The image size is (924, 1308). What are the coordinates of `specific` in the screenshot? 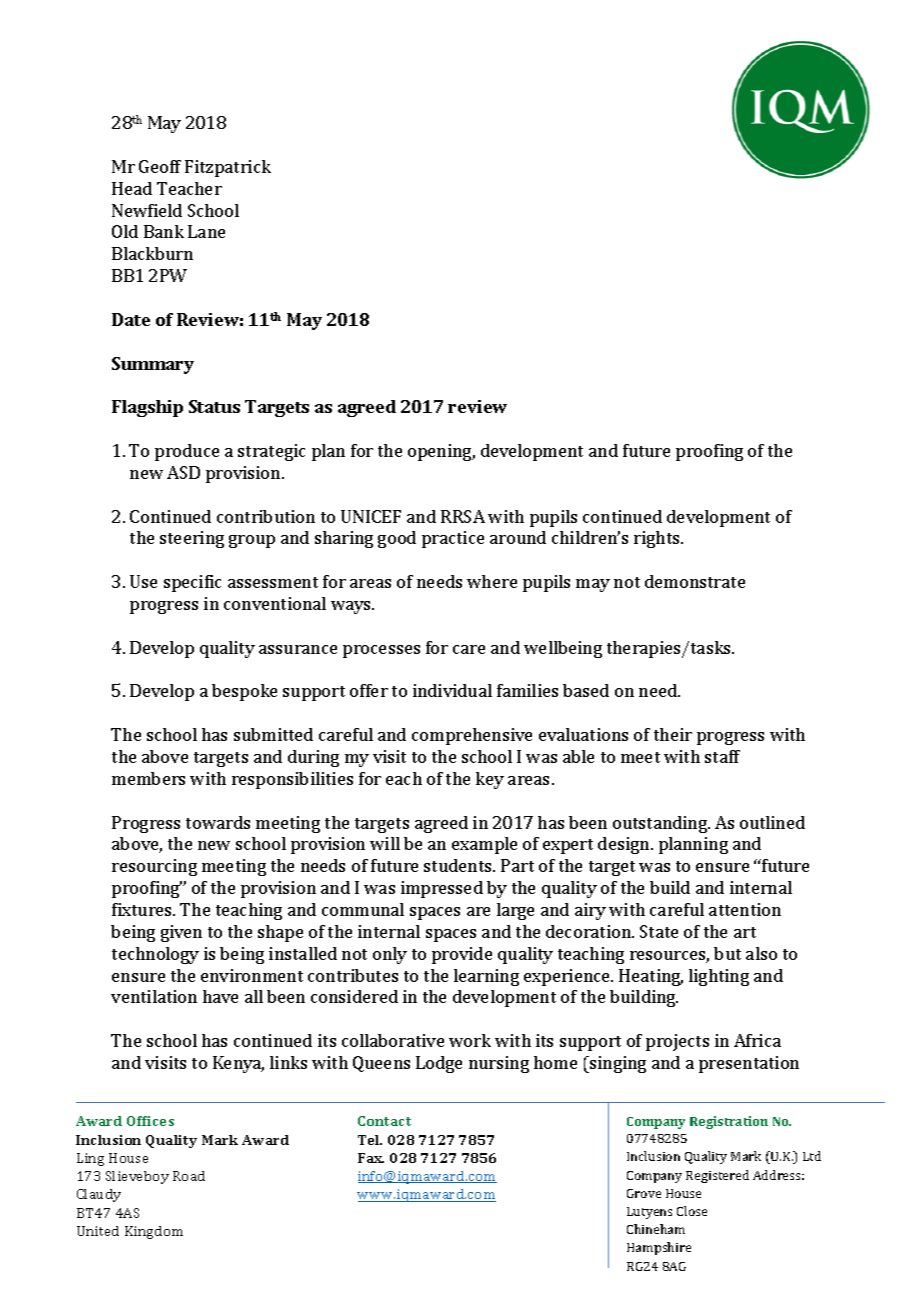 It's located at (192, 583).
